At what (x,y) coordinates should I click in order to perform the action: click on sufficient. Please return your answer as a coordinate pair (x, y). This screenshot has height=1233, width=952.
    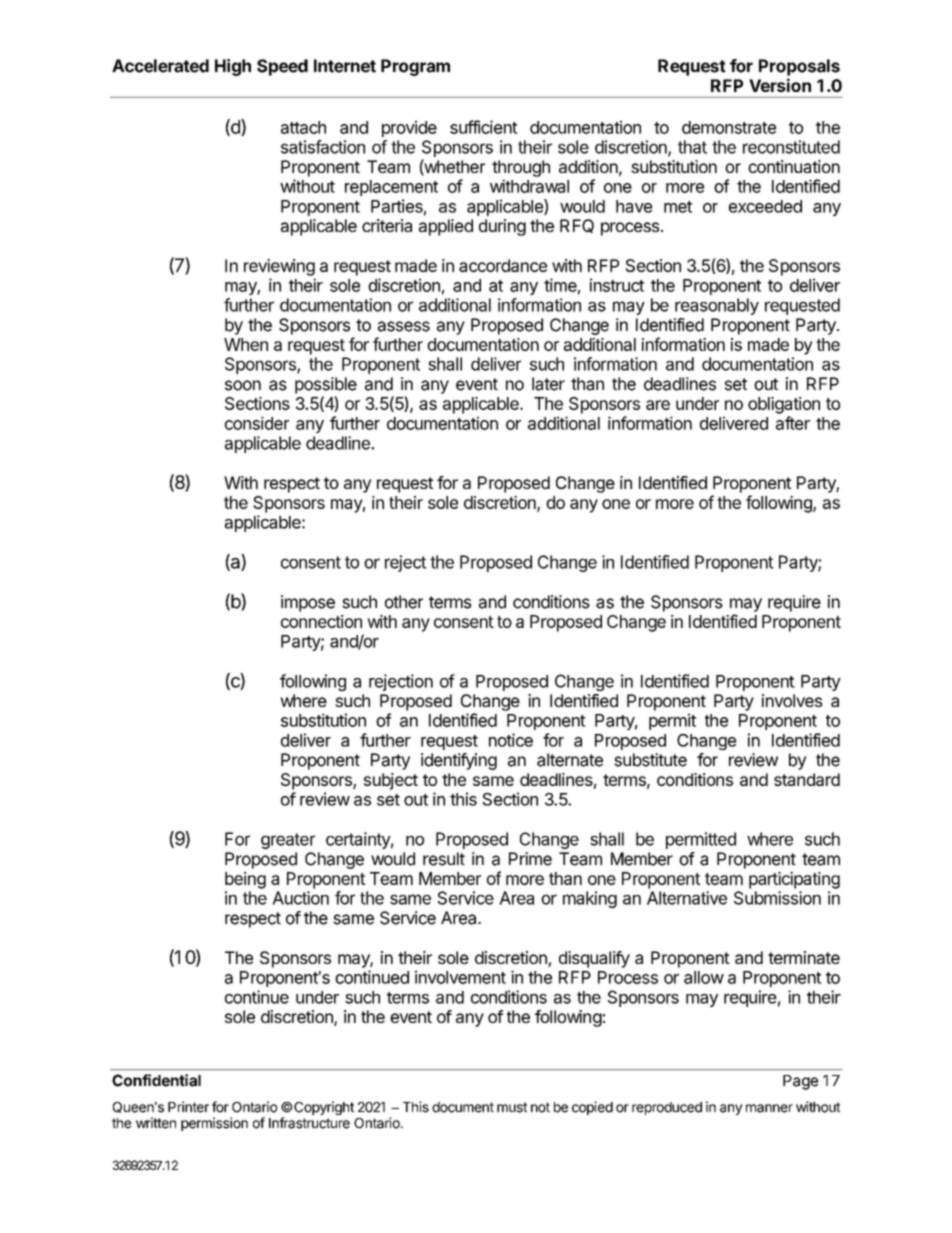
    Looking at the image, I should click on (484, 127).
